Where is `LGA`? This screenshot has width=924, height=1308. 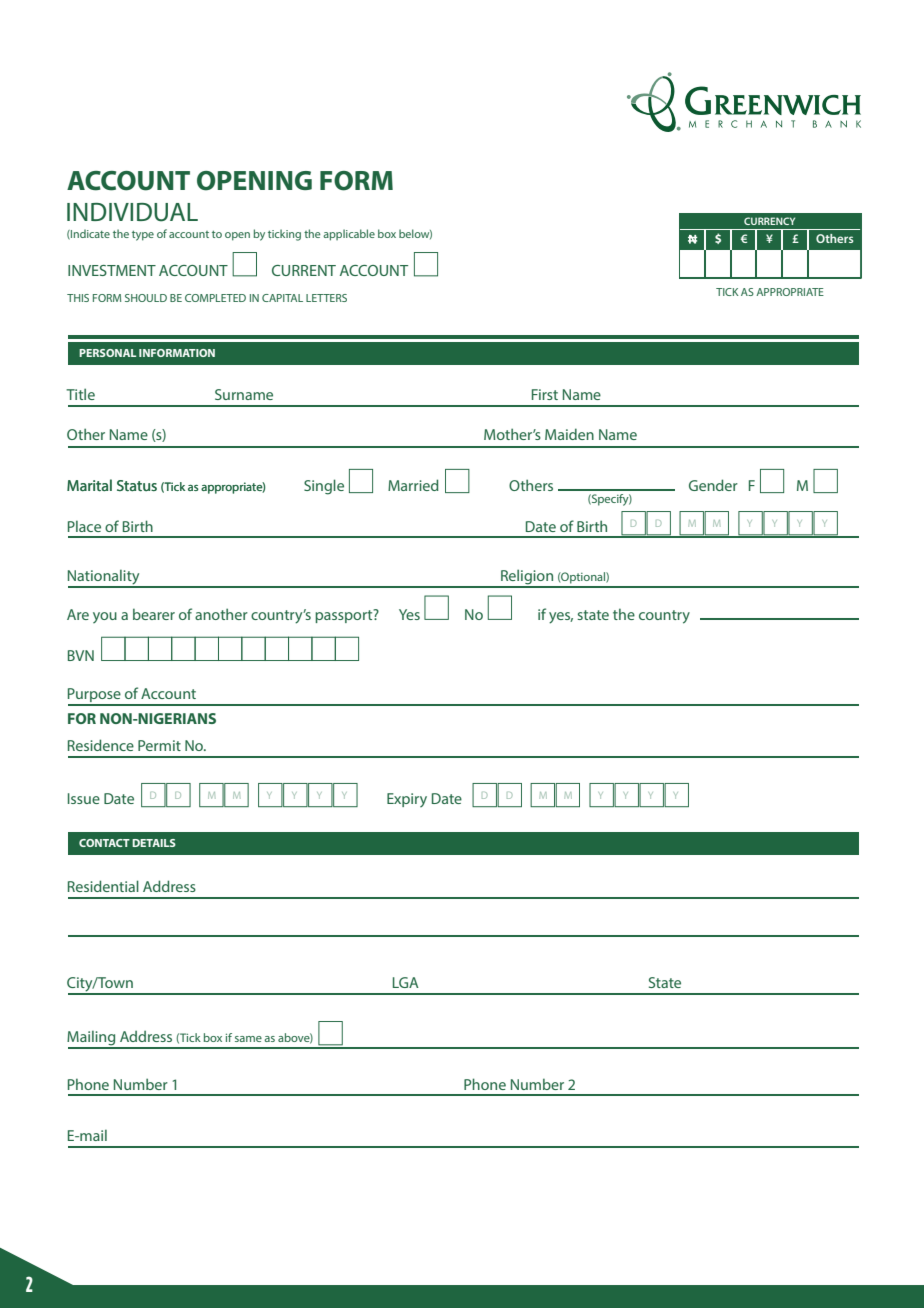 LGA is located at coordinates (406, 982).
